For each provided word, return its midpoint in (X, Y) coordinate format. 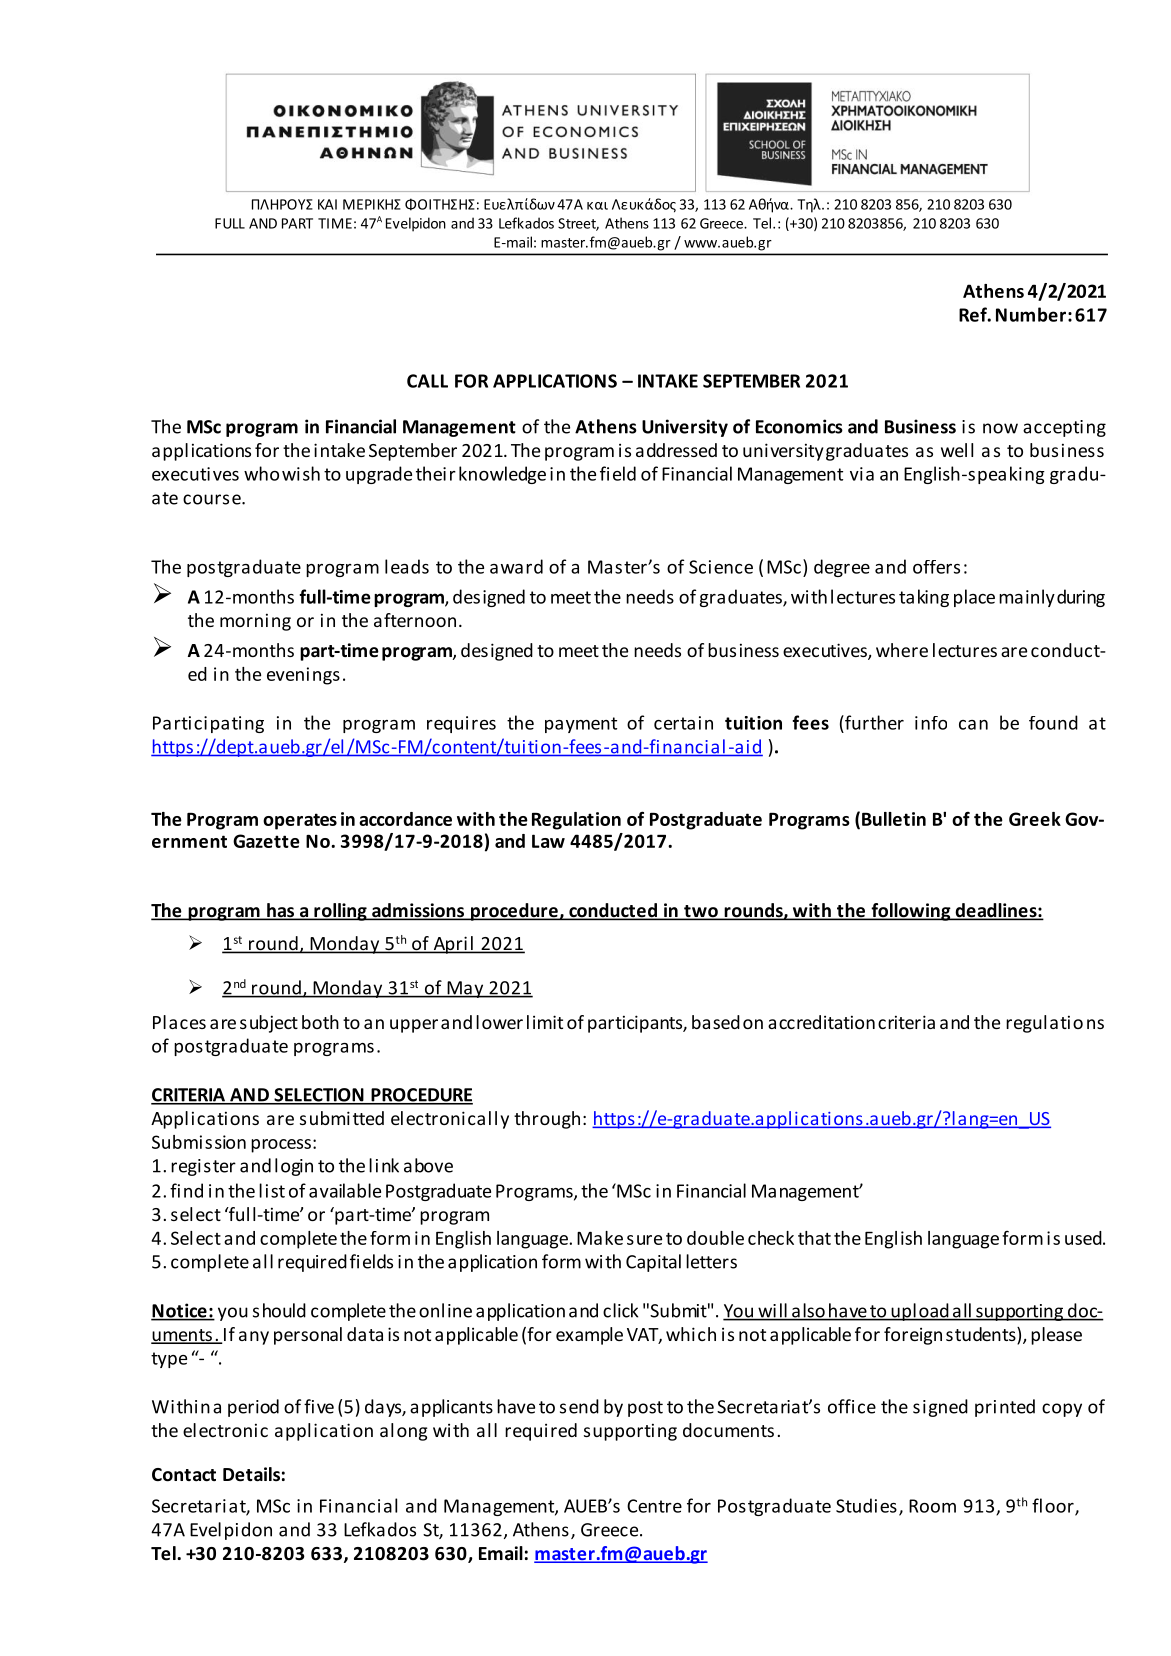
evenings (303, 676)
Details (251, 1474)
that (814, 1238)
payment (581, 725)
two (701, 912)
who (261, 473)
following (911, 912)
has (281, 911)
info (931, 723)
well (957, 450)
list (272, 1190)
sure (644, 1240)
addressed (676, 450)
